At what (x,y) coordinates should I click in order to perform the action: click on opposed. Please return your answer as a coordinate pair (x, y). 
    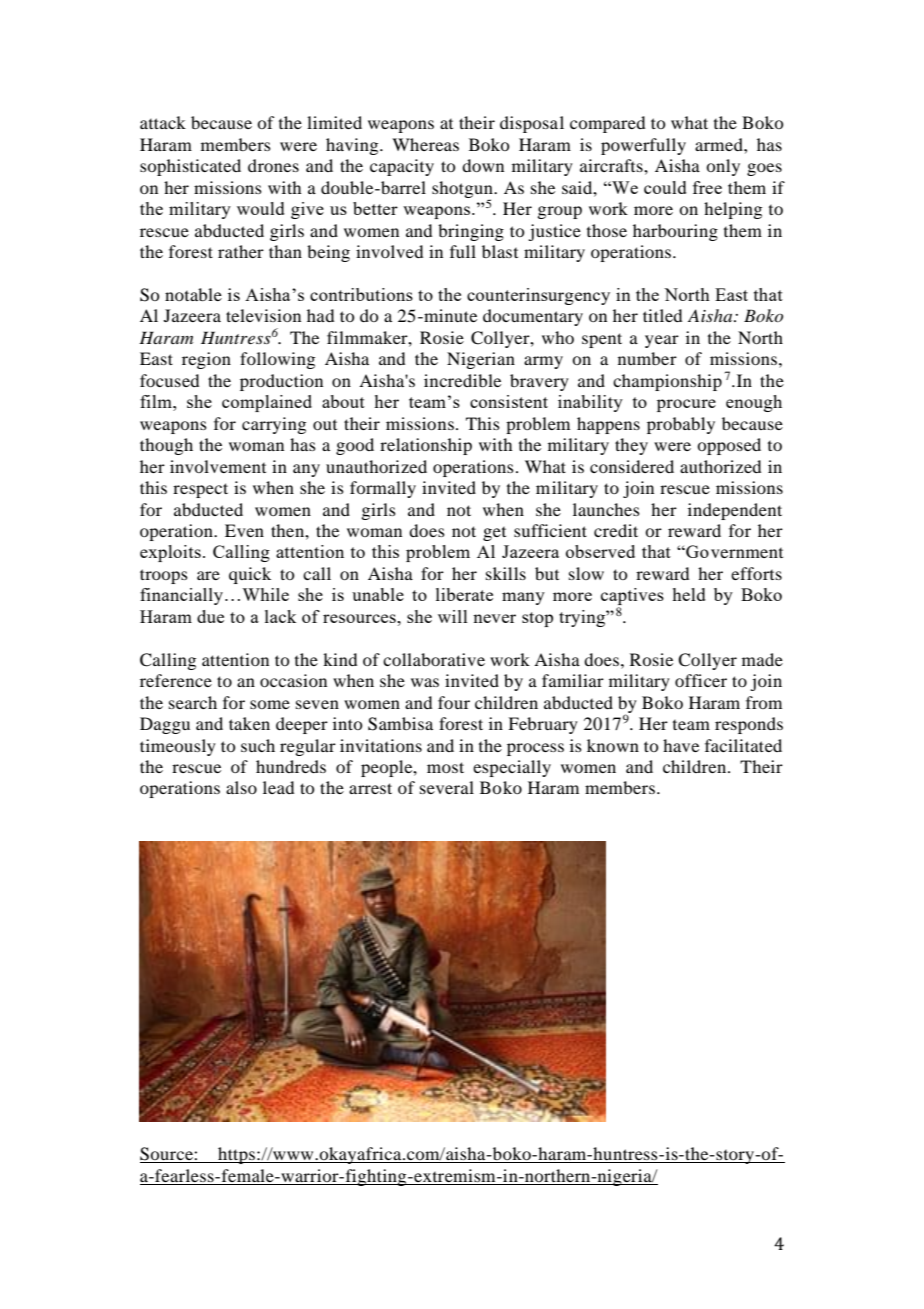
    Looking at the image, I should click on (729, 446).
